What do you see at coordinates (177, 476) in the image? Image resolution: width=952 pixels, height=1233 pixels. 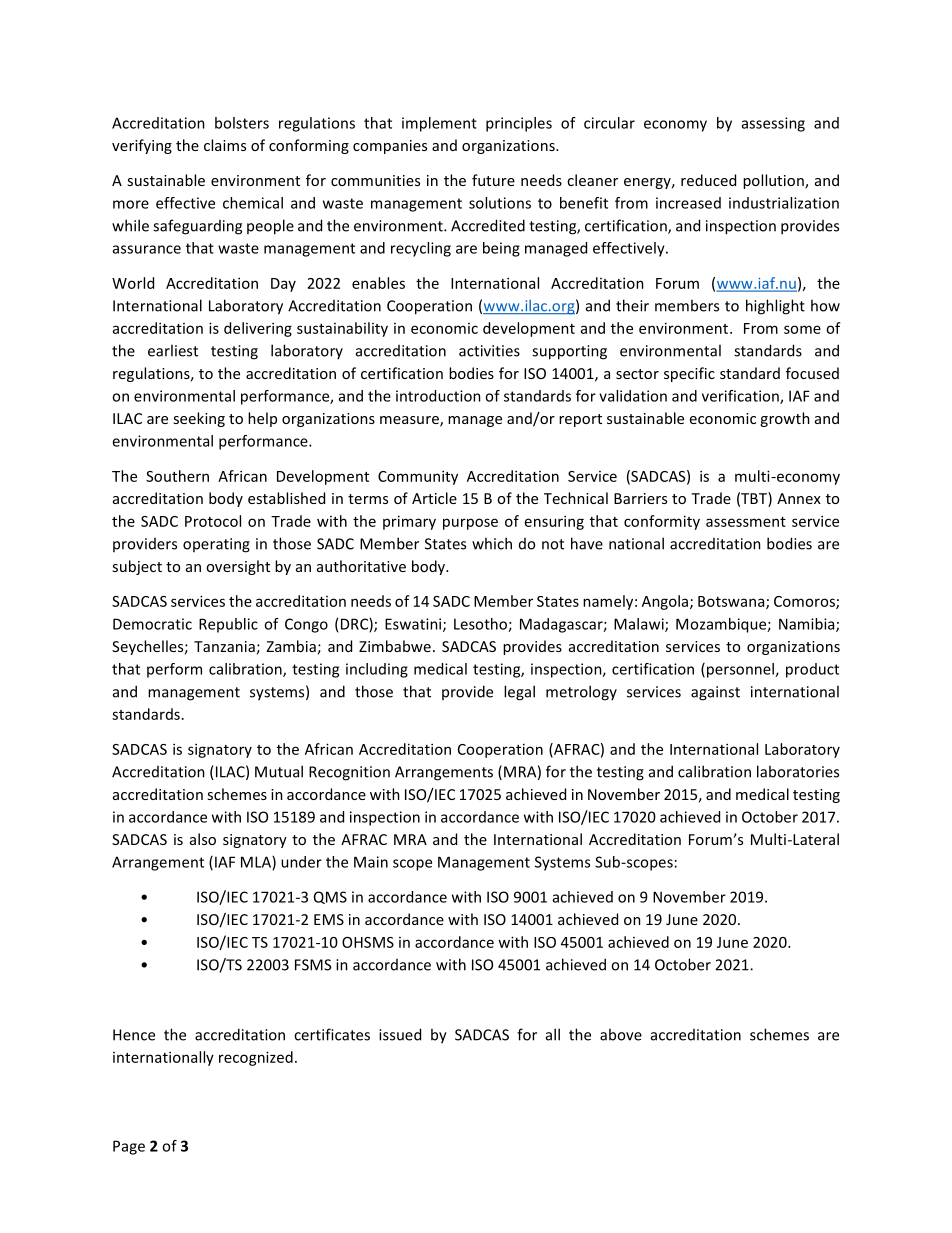 I see `Southern` at bounding box center [177, 476].
